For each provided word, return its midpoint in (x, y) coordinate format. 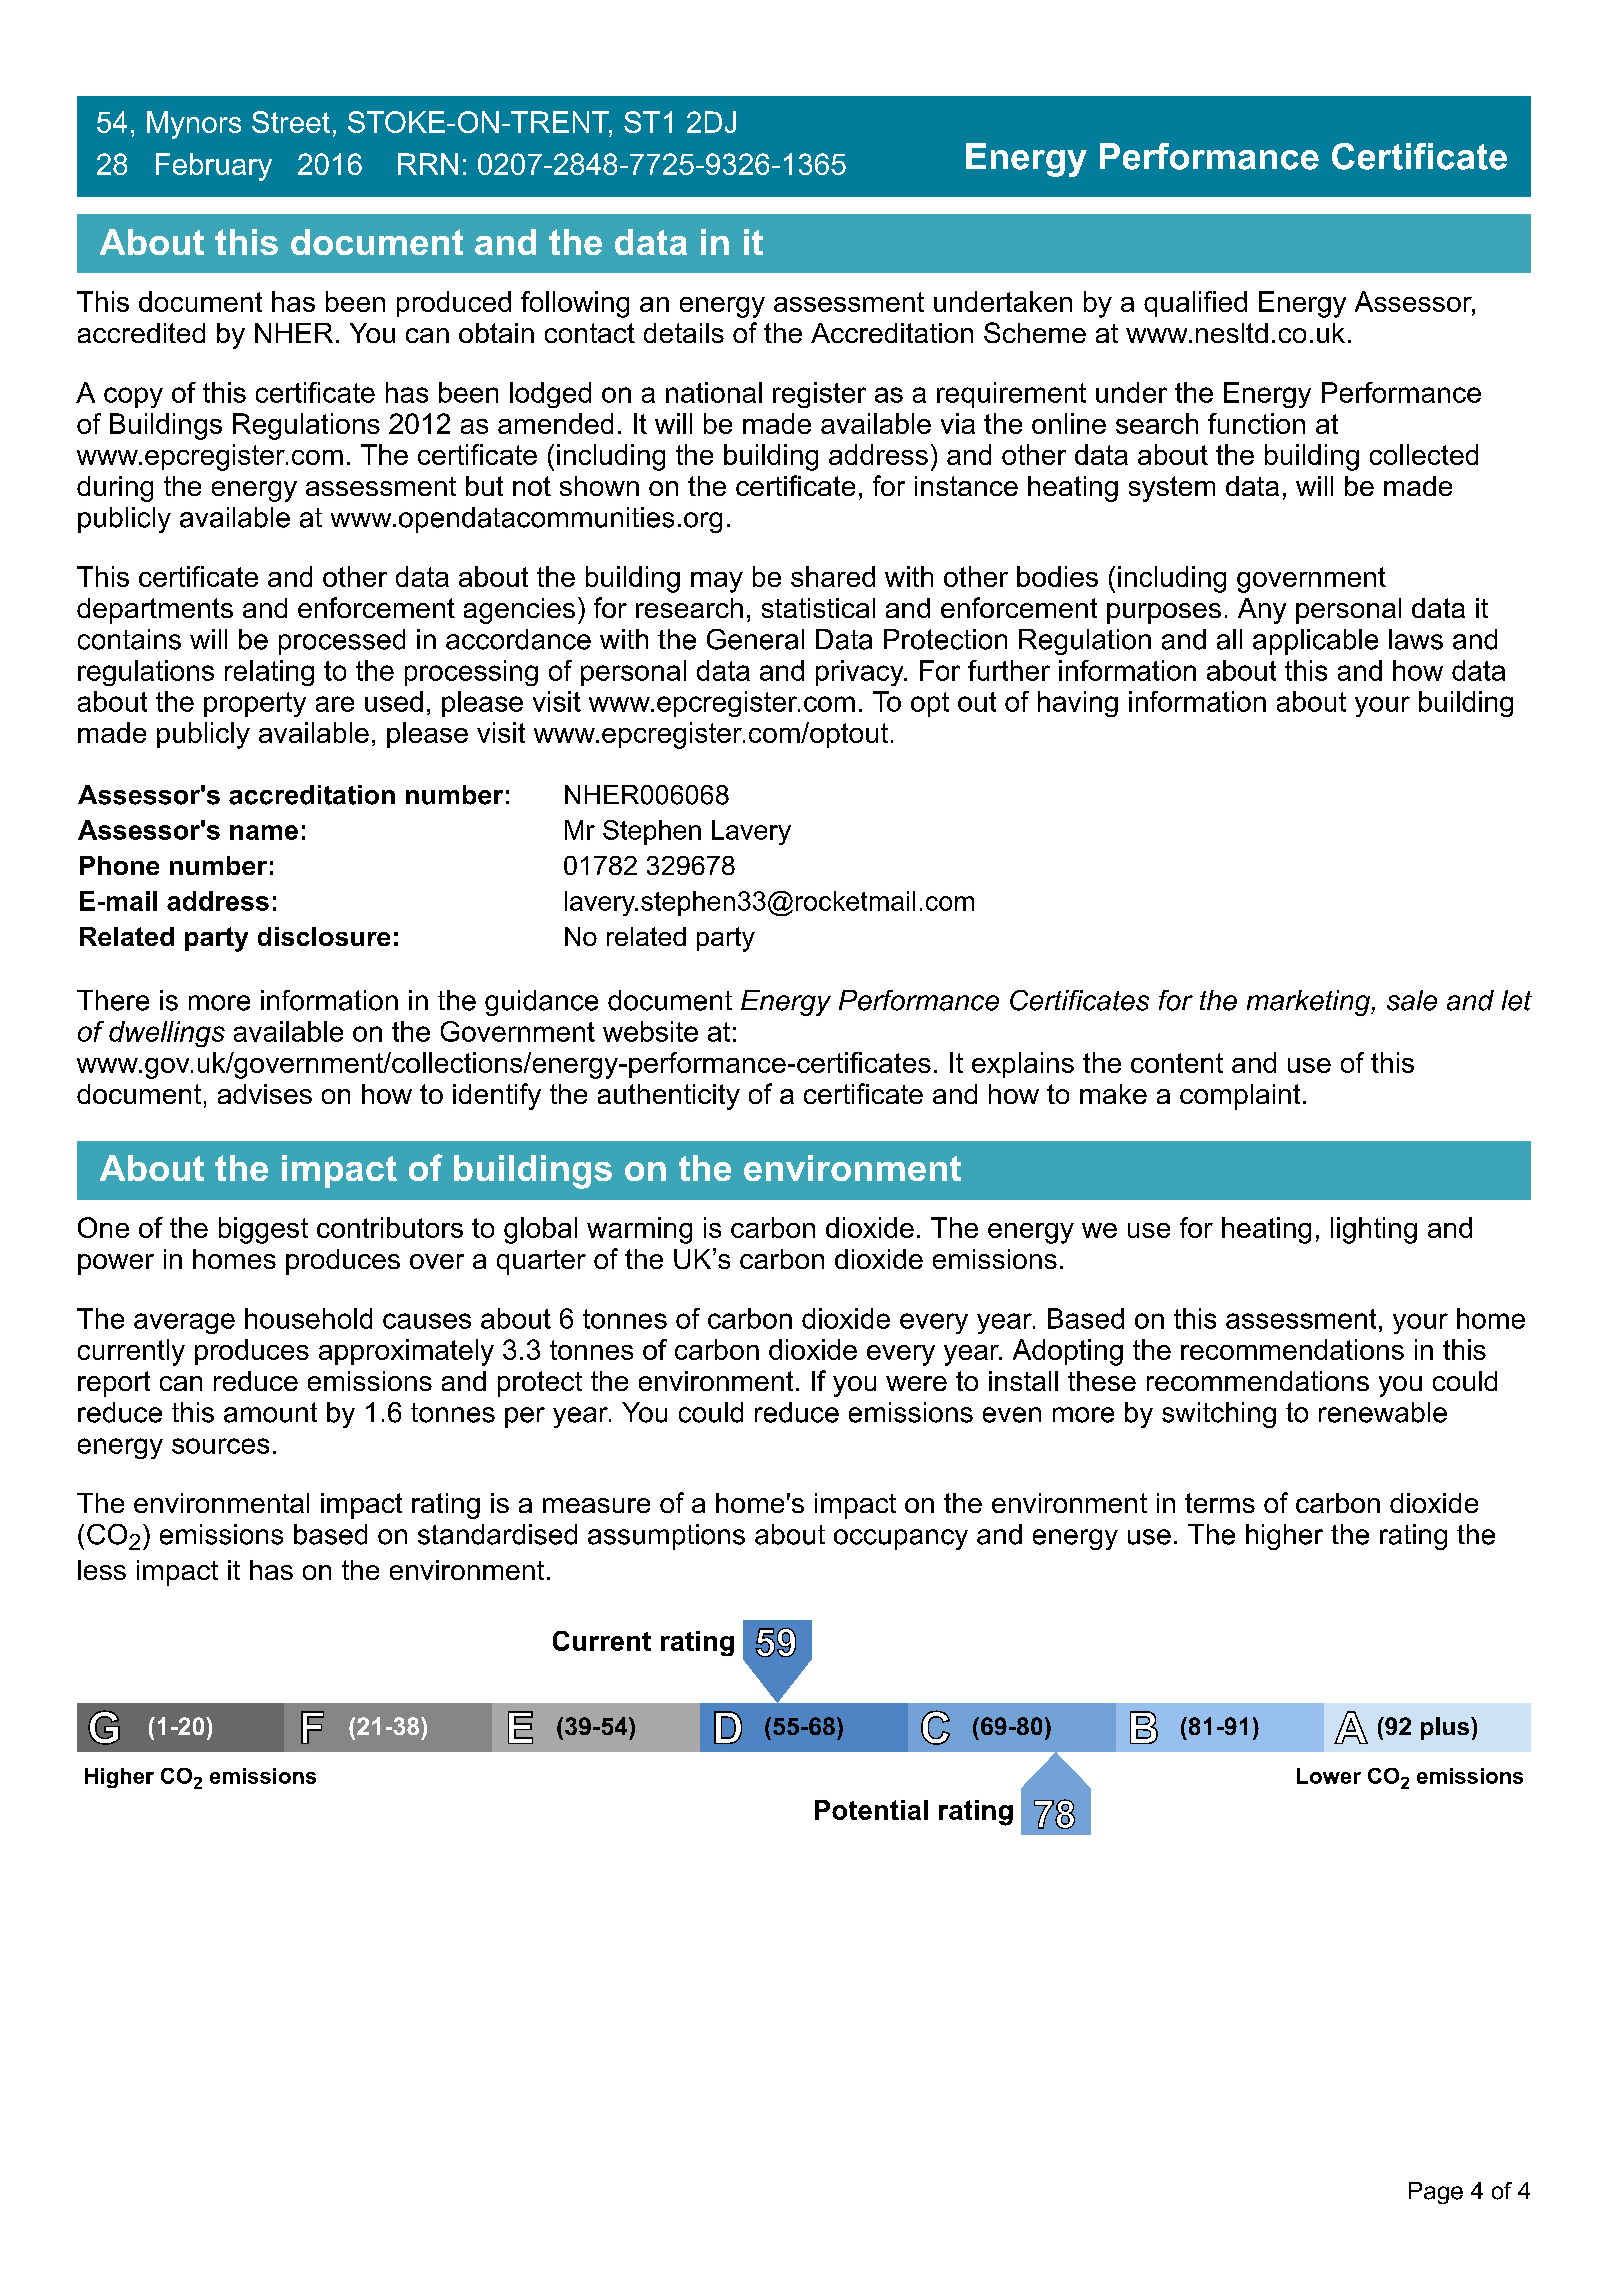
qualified (1195, 304)
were (916, 1383)
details (684, 333)
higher (1284, 1537)
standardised (497, 1534)
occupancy (901, 1539)
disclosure (324, 936)
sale (1412, 1000)
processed (342, 642)
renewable (1383, 1412)
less (102, 1570)
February (214, 167)
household (308, 1318)
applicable (1315, 642)
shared (833, 576)
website (650, 1031)
